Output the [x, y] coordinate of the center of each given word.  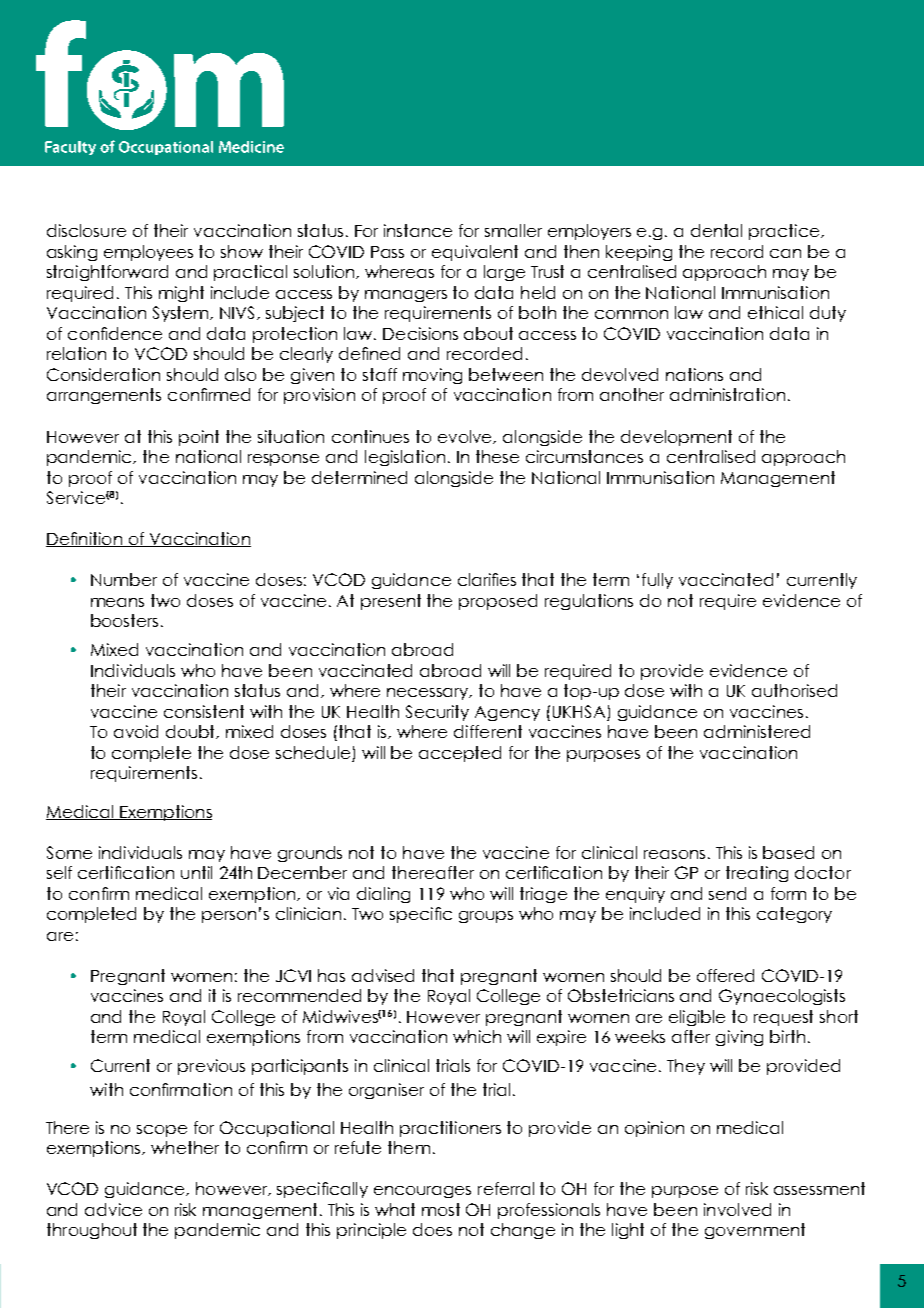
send [727, 893]
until [196, 872]
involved [737, 1209]
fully [657, 581]
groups [486, 917]
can [785, 253]
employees [148, 253]
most [441, 1209]
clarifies [487, 579]
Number [124, 579]
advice [113, 1209]
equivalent [475, 253]
